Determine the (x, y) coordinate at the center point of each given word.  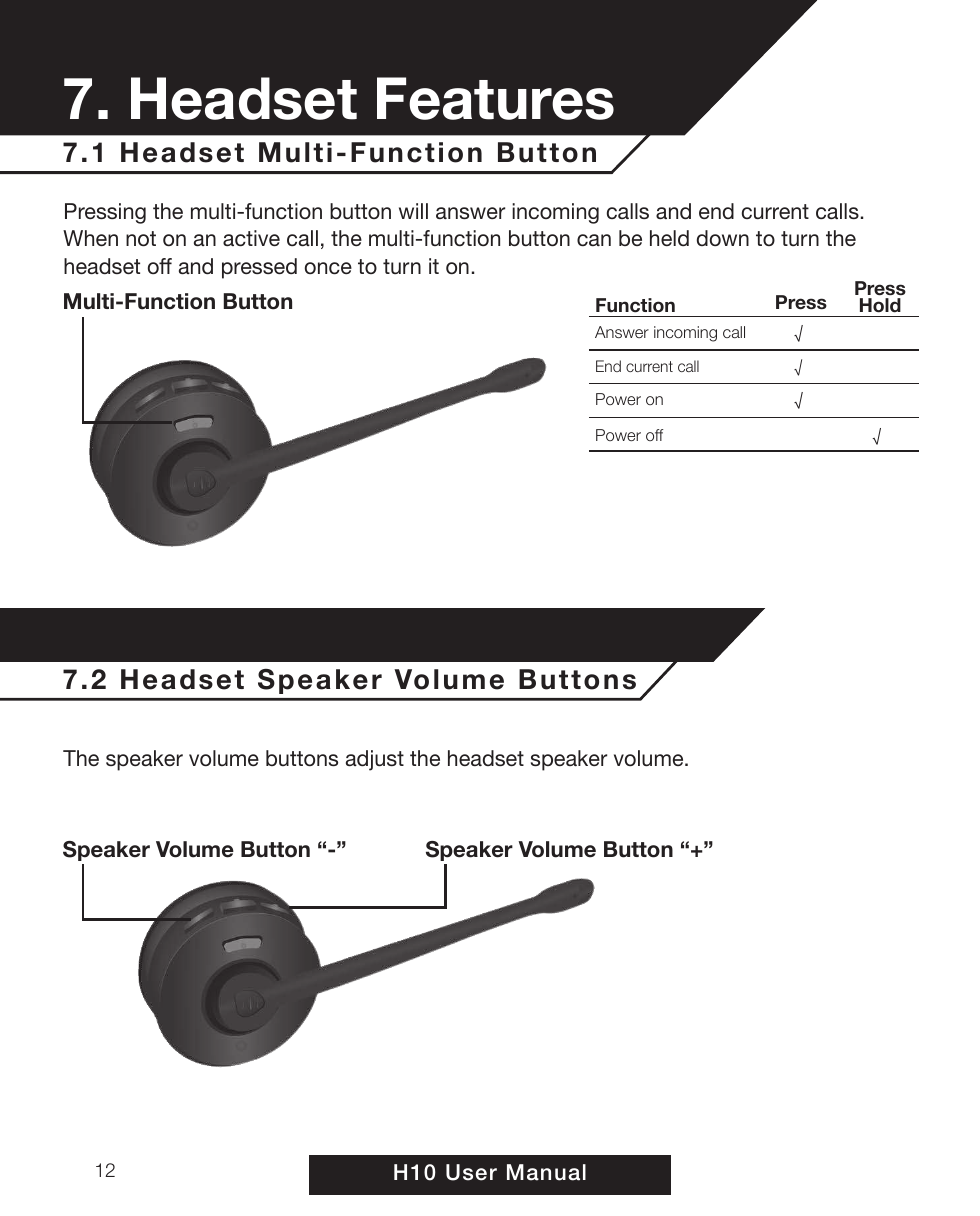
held (669, 238)
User (471, 1172)
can (594, 240)
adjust (375, 760)
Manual (546, 1172)
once (328, 268)
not (141, 238)
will (413, 211)
